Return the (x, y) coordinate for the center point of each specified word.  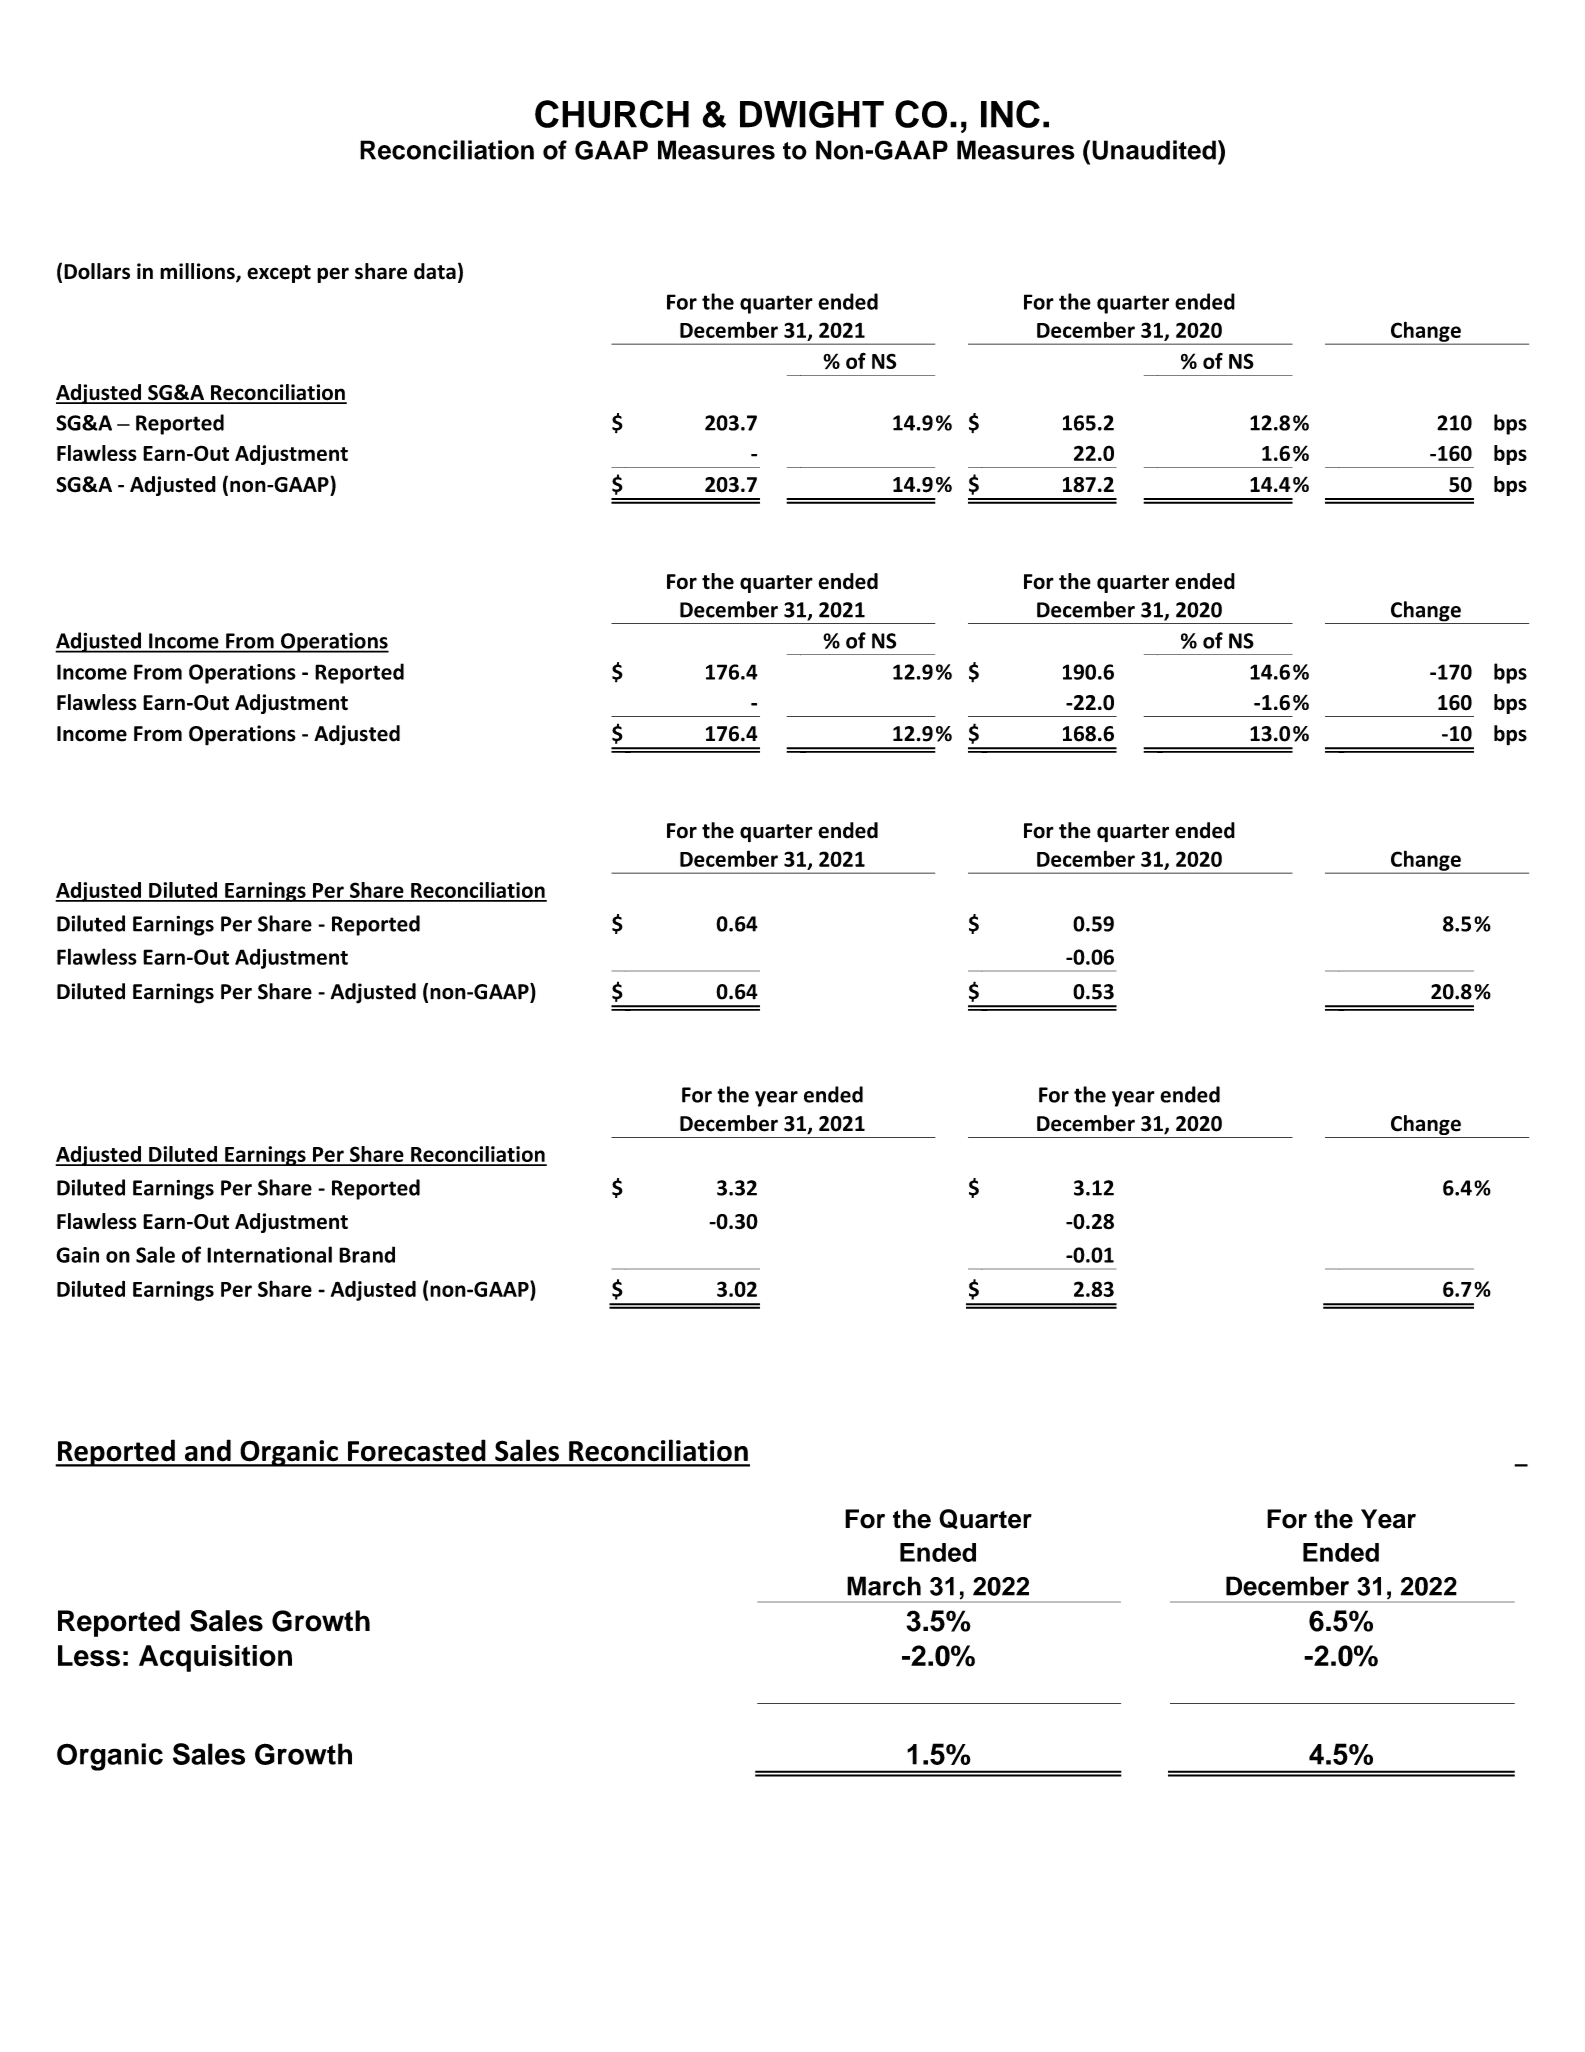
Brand (367, 1254)
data (435, 271)
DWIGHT (812, 114)
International (269, 1254)
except (279, 274)
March (884, 1586)
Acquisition (215, 1658)
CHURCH (612, 114)
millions (198, 272)
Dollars (97, 271)
